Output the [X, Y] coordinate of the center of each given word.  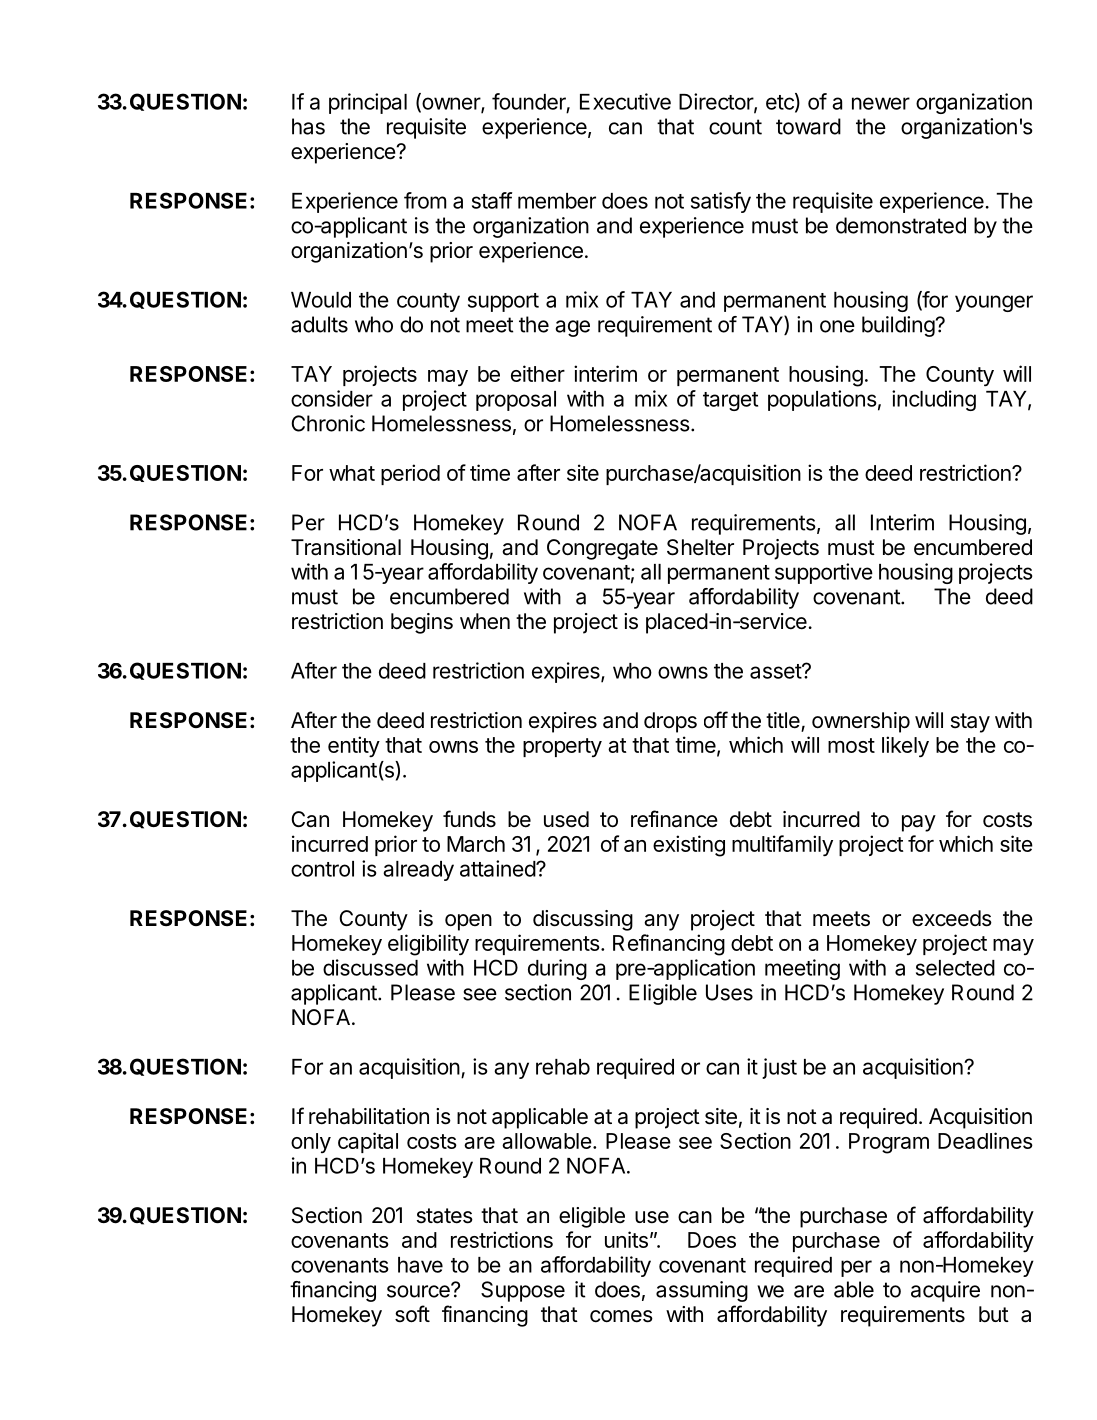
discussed [370, 967]
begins [422, 623]
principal [368, 103]
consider [332, 398]
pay [919, 823]
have [420, 1265]
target [730, 401]
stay [970, 723]
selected [955, 968]
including [934, 400]
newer [881, 103]
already [418, 871]
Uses [729, 992]
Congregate [602, 549]
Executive [625, 101]
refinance [674, 819]
